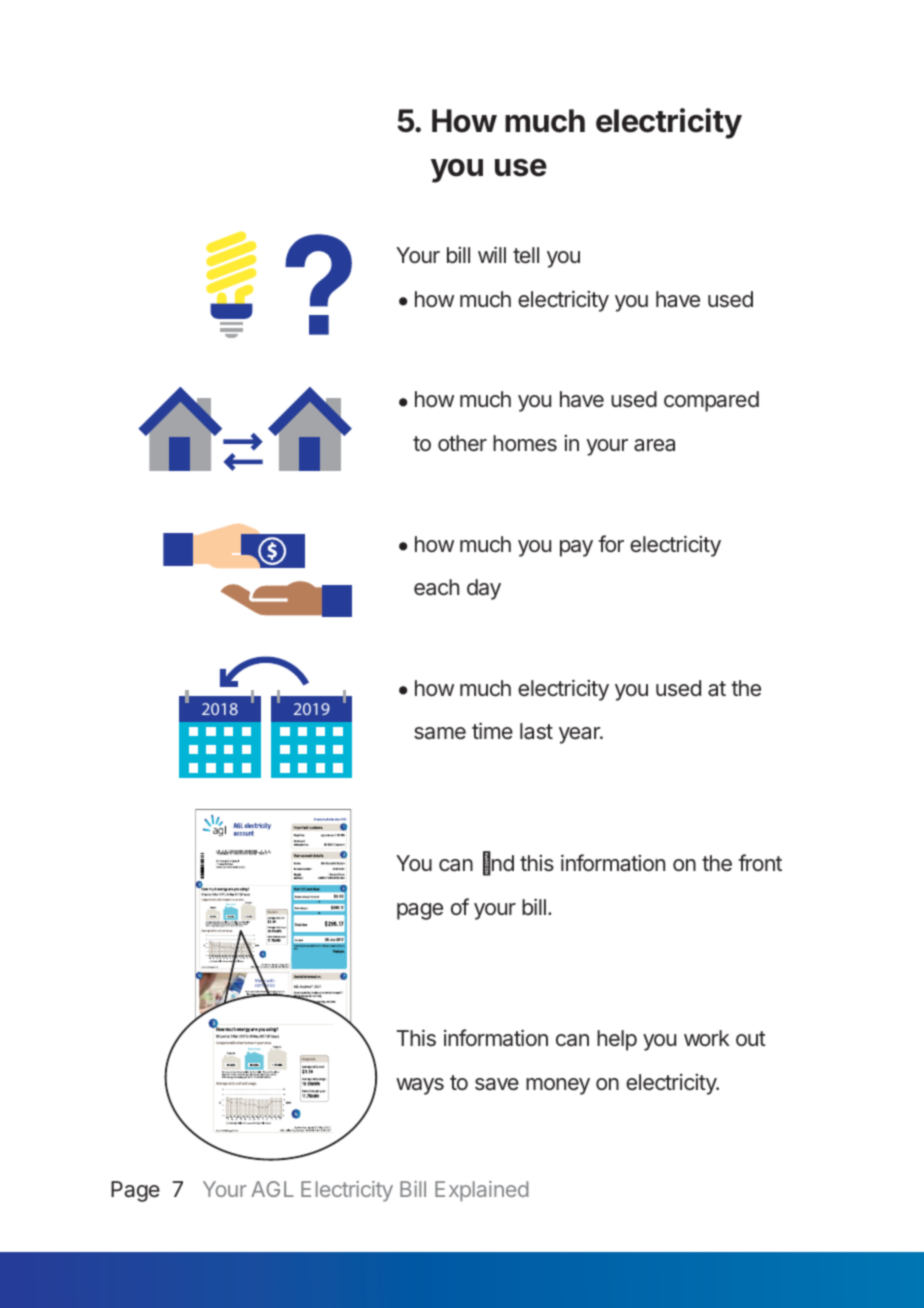  Describe the element at coordinates (482, 1191) in the image. I see `Explained` at that location.
